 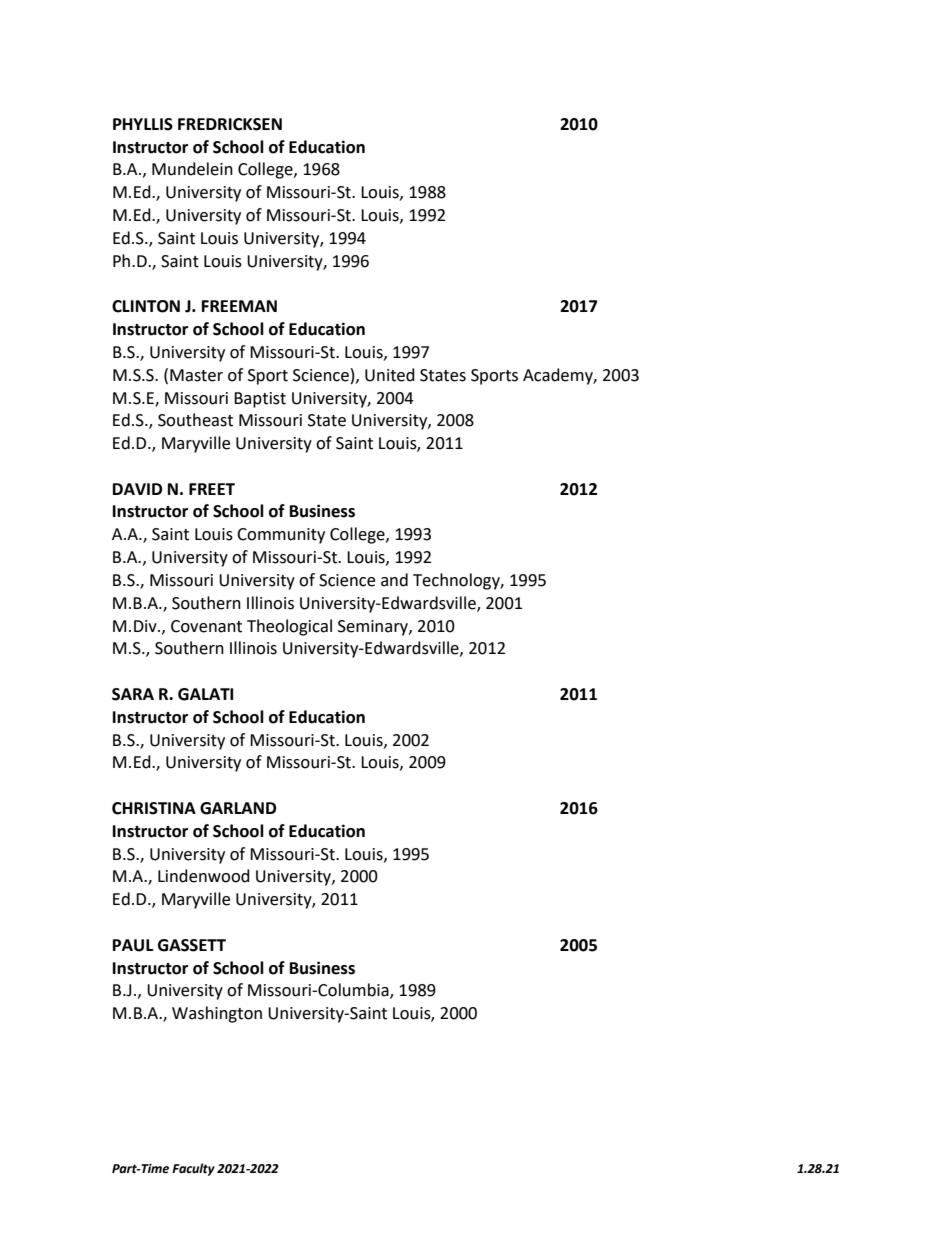 What do you see at coordinates (217, 1014) in the screenshot?
I see `Washington` at bounding box center [217, 1014].
